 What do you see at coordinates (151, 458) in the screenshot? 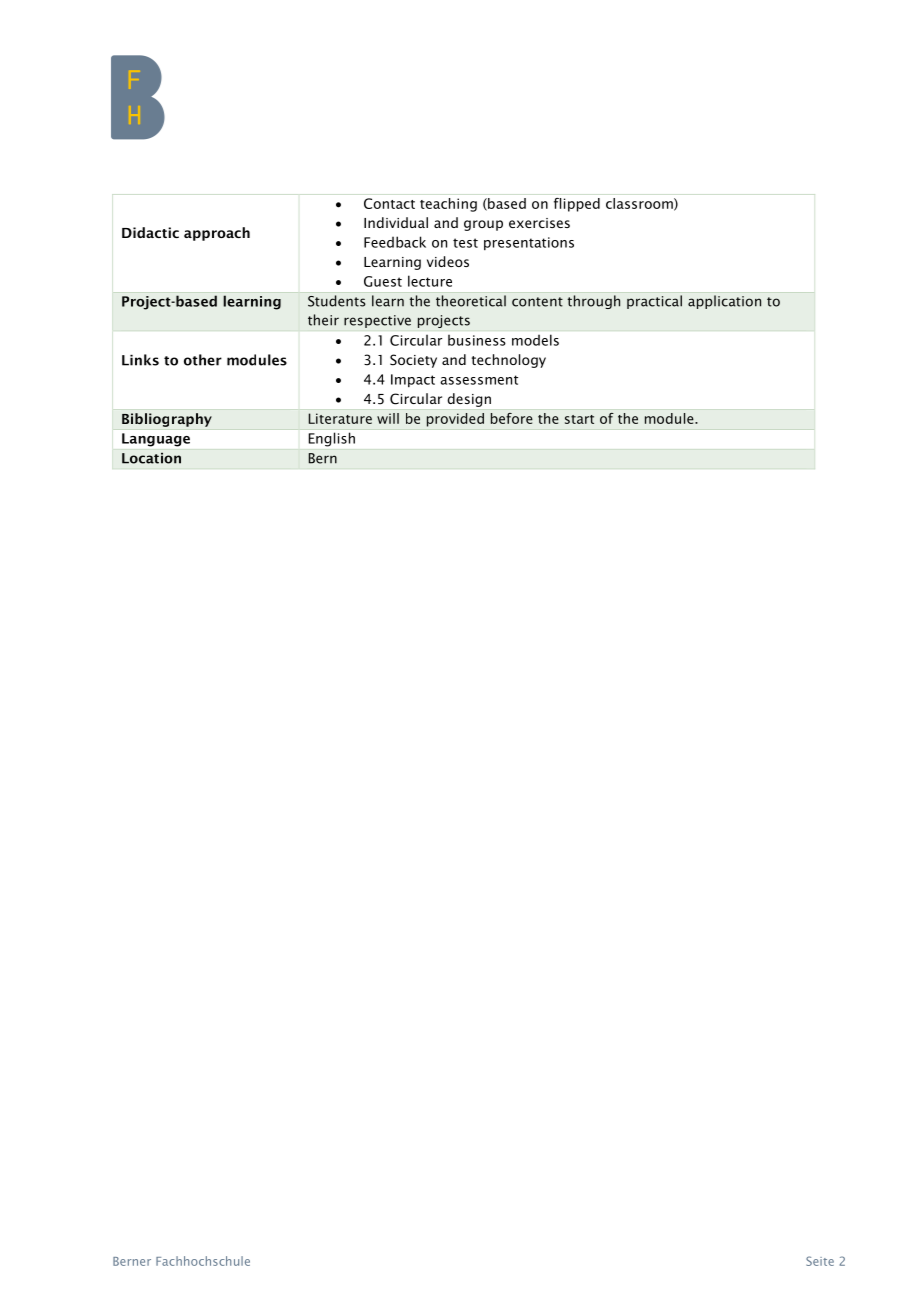
I see `Location` at bounding box center [151, 458].
